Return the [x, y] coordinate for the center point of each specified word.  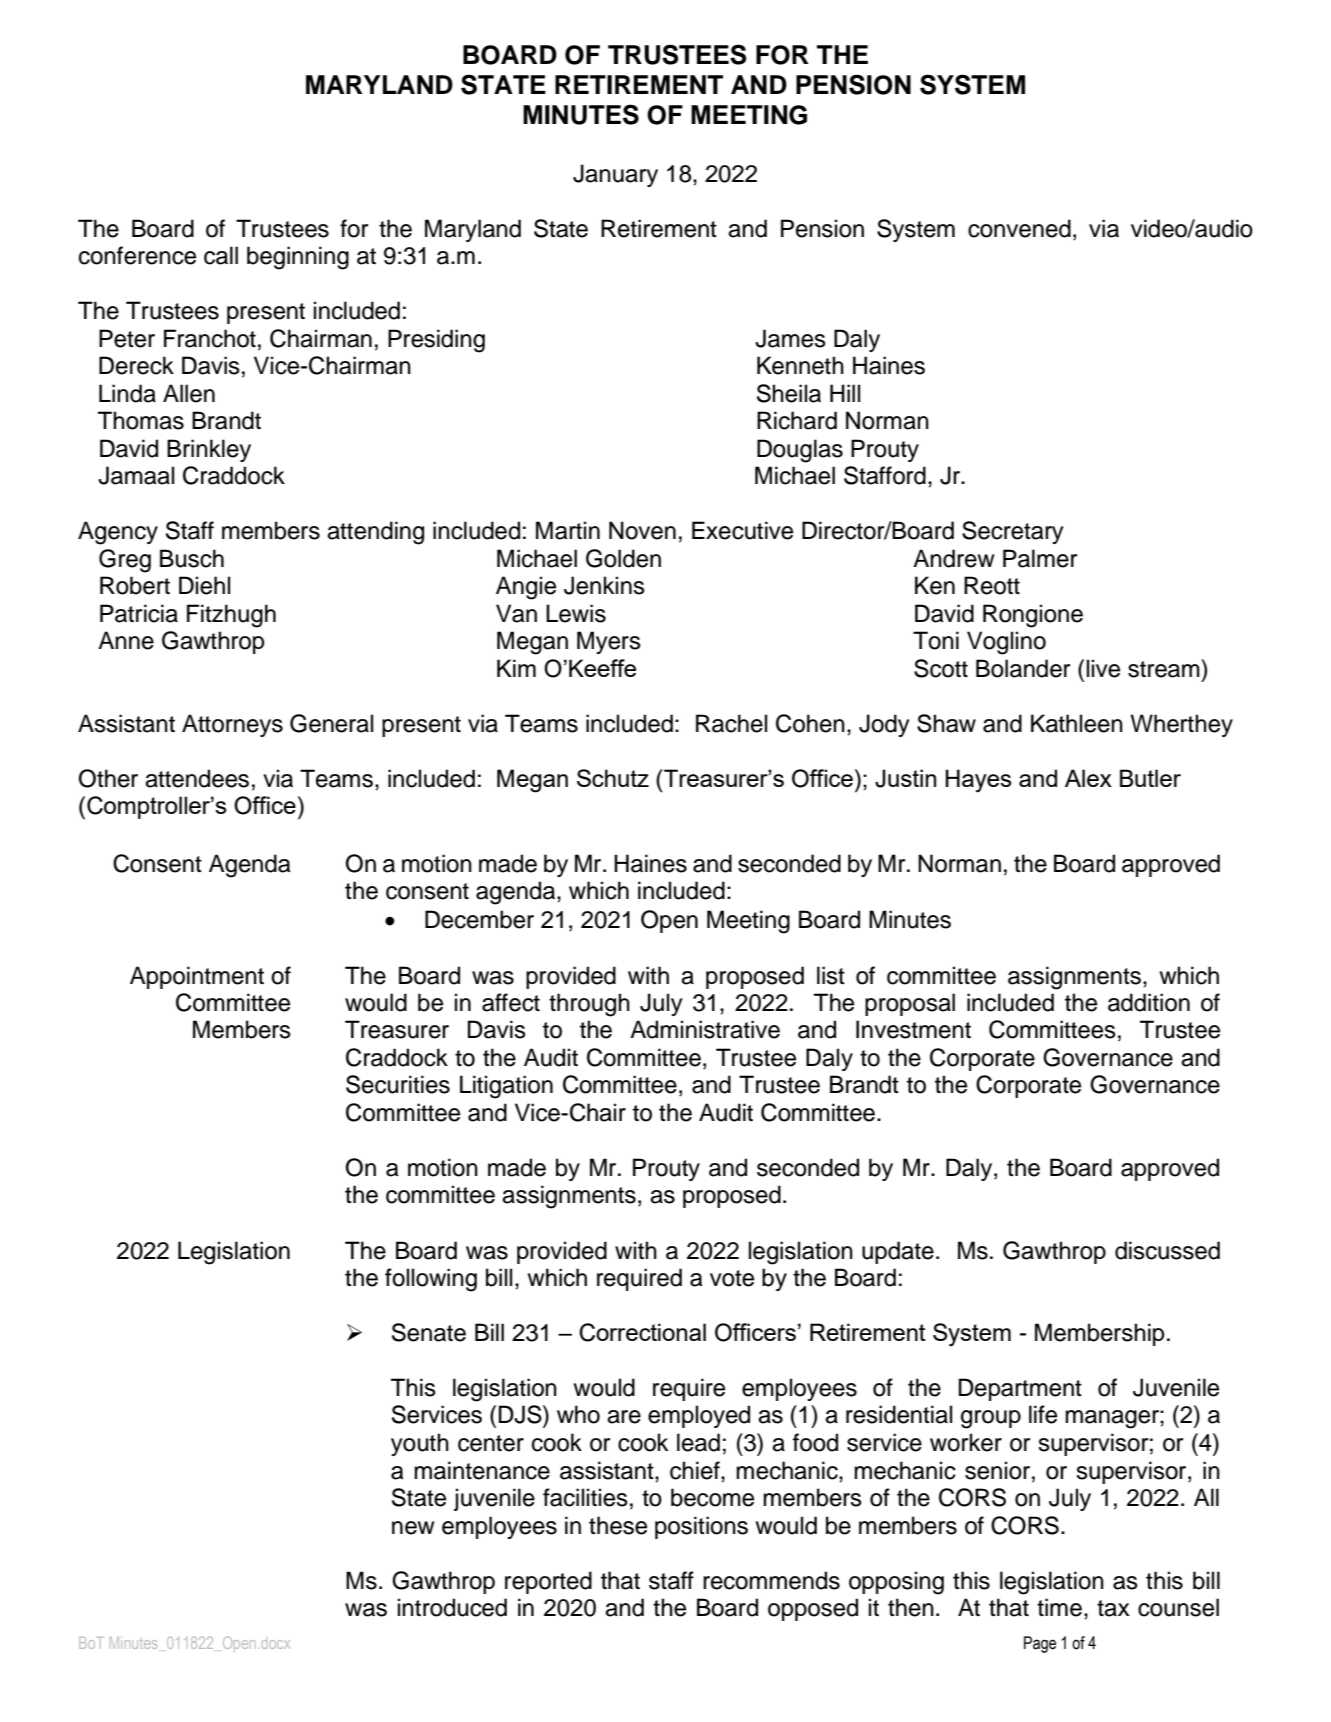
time [1059, 1607]
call [221, 255]
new [413, 1528]
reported [548, 1582]
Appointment [197, 977]
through [589, 1005]
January [615, 175]
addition [1149, 1002]
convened [1019, 228]
